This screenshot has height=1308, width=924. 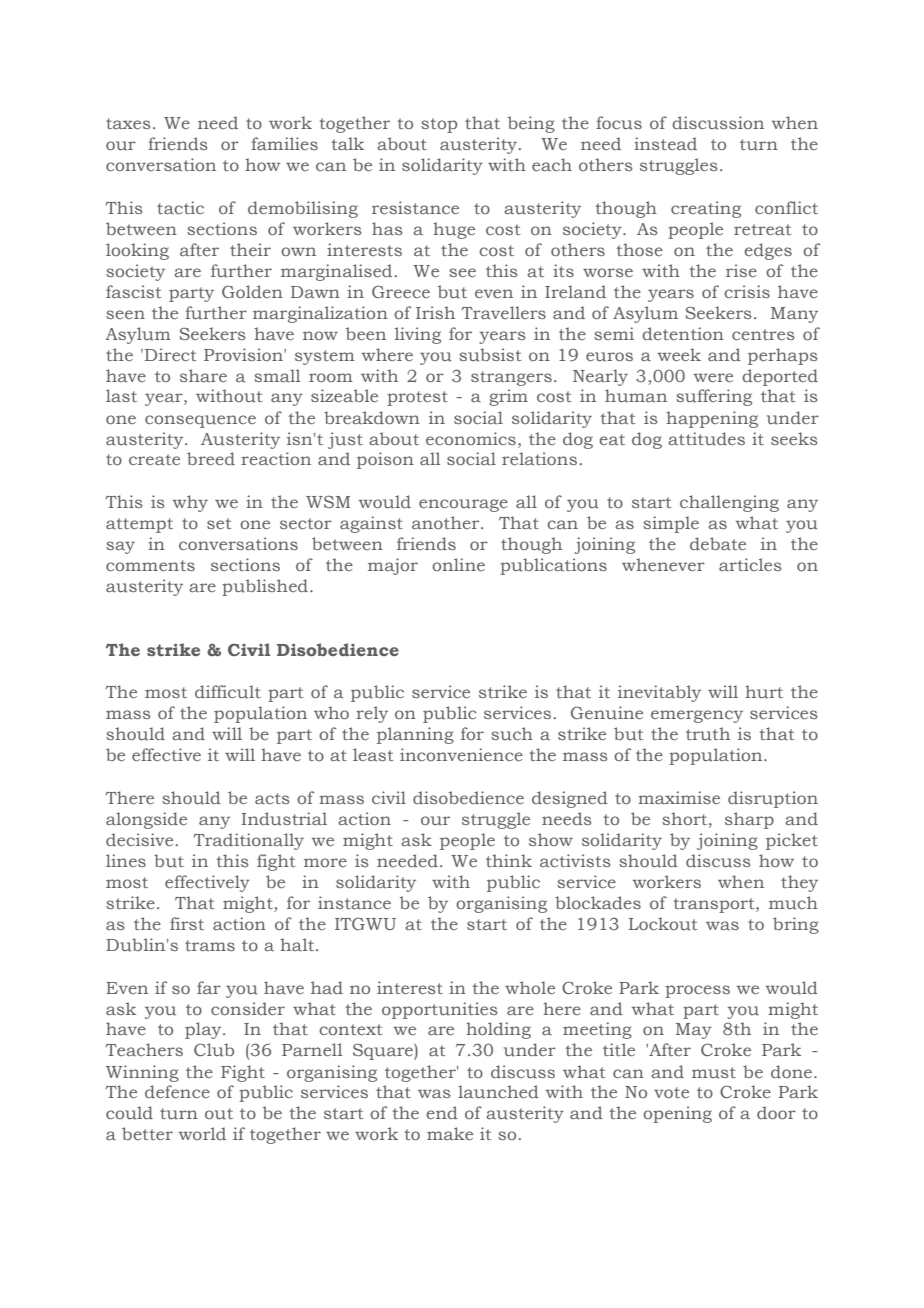 I want to click on instead, so click(x=665, y=143).
